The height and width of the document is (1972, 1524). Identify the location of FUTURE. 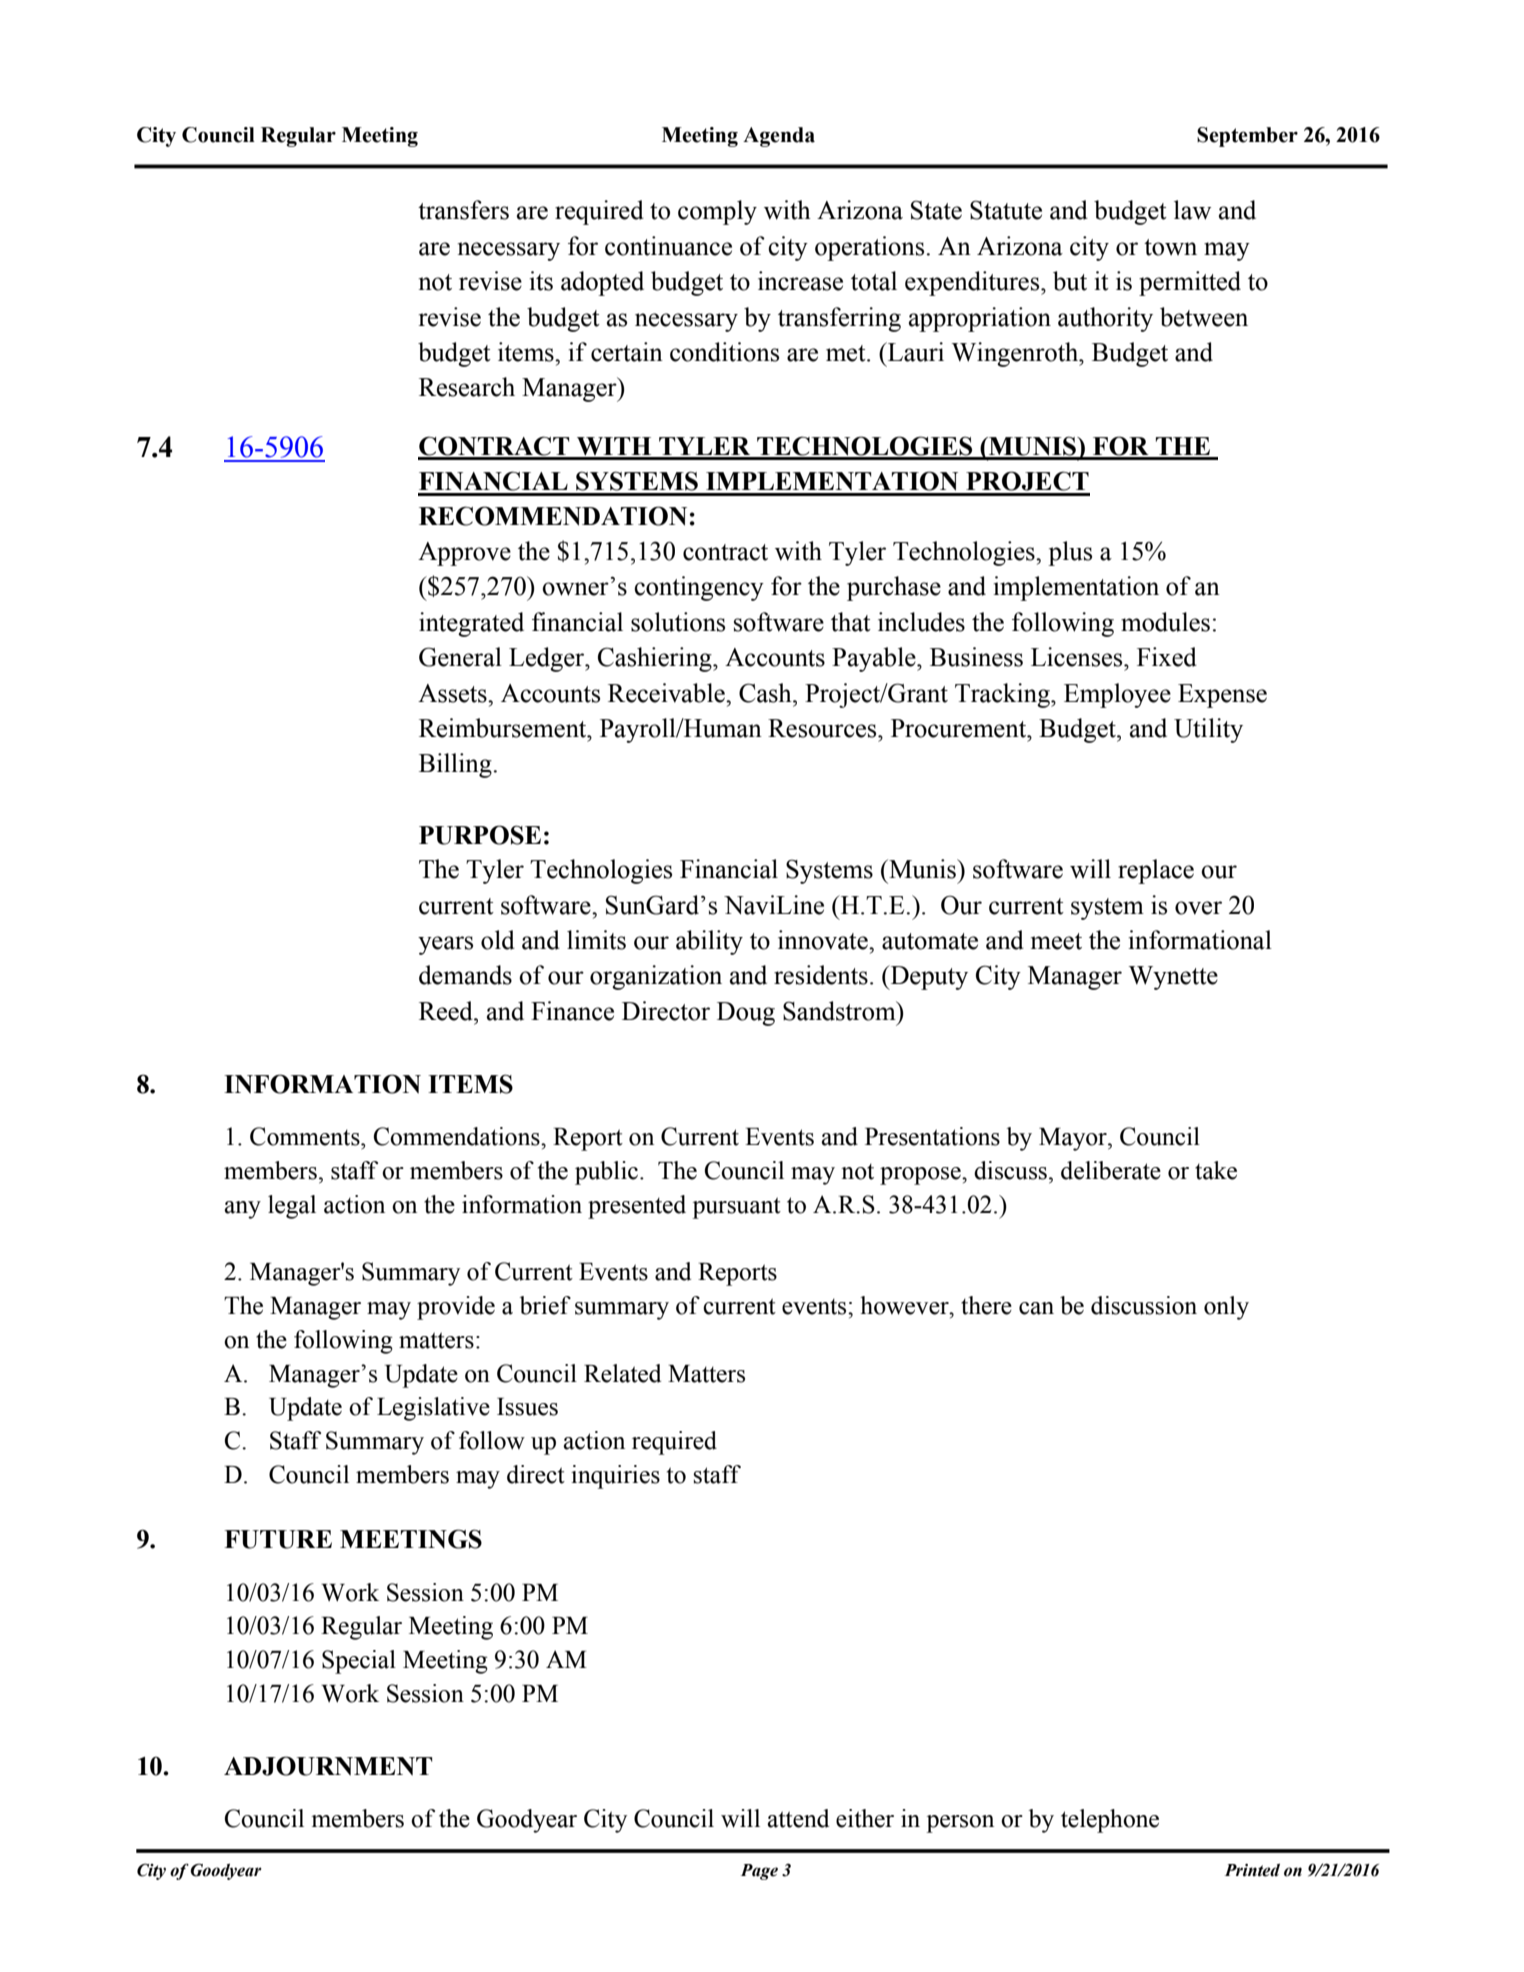
(278, 1539).
